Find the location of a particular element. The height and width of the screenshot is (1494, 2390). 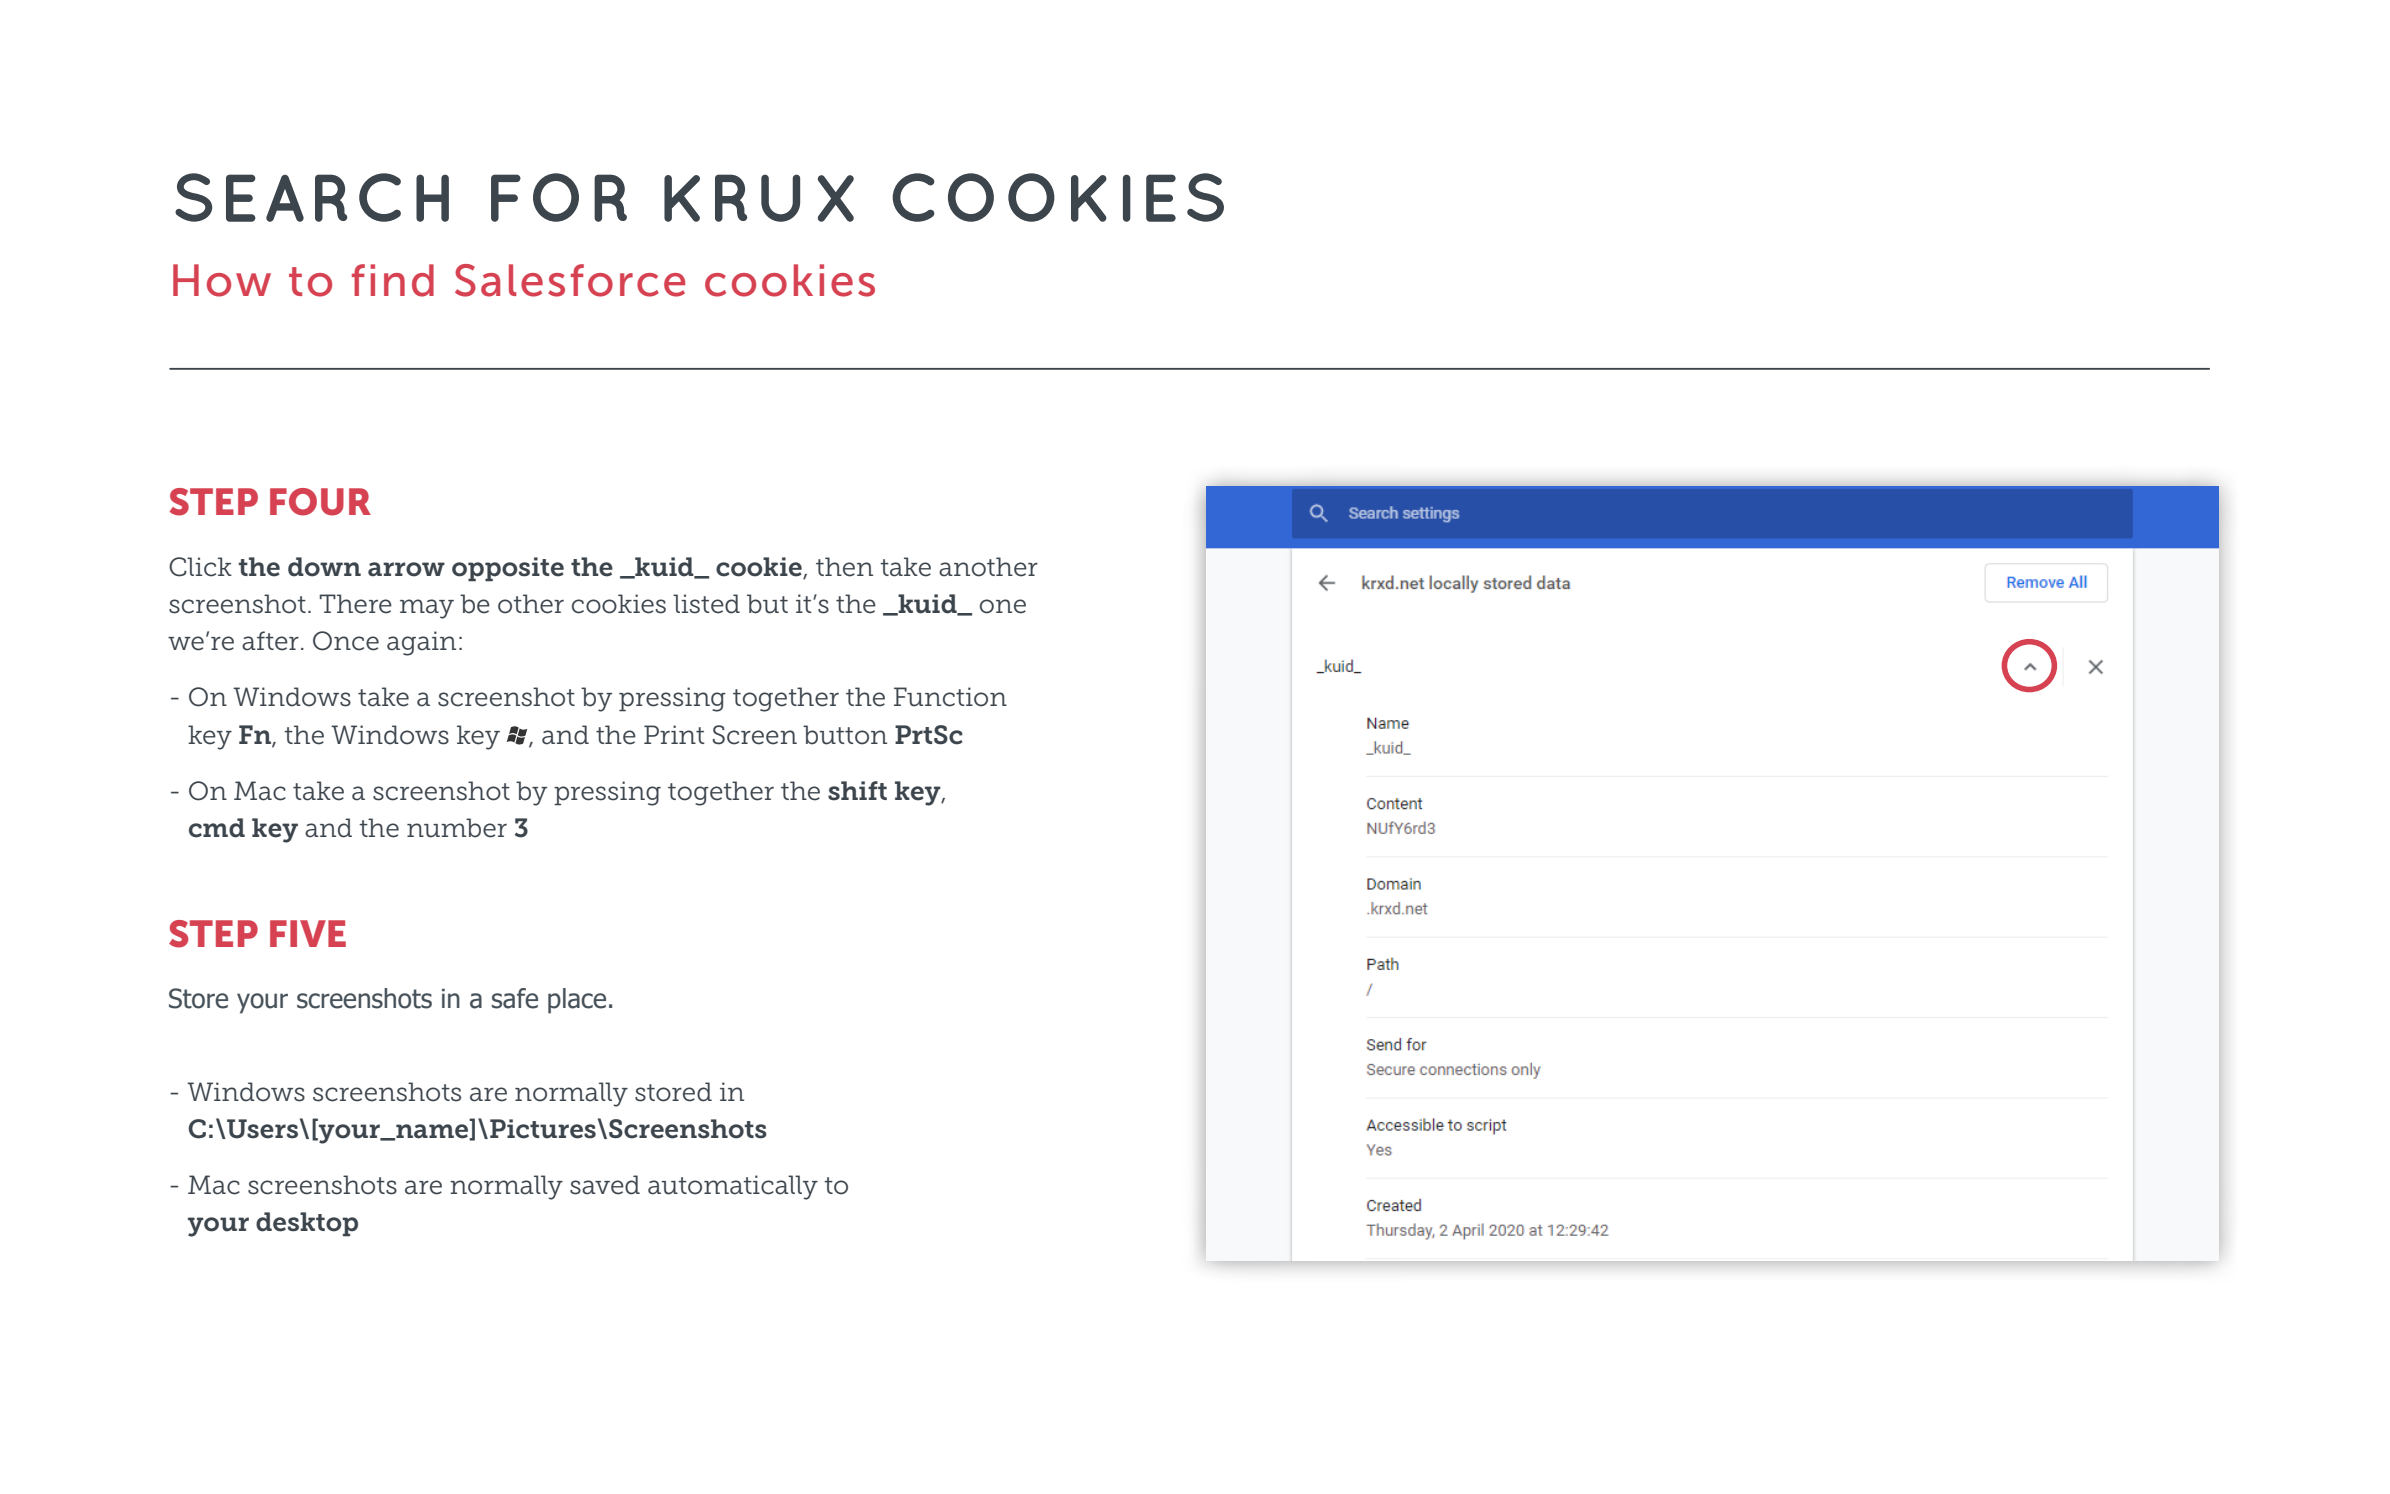

KRUX is located at coordinates (759, 198).
